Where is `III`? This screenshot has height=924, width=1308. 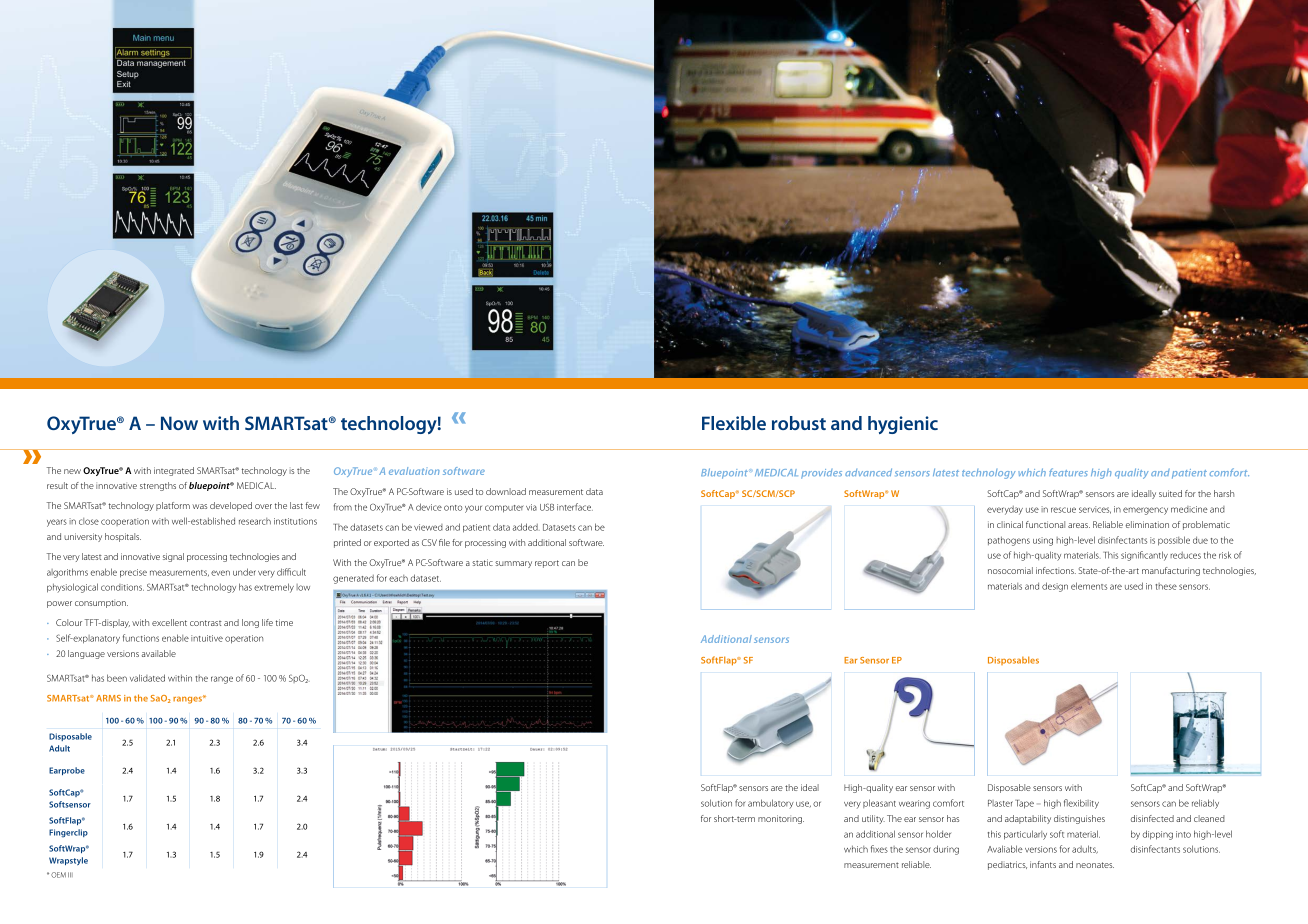
III is located at coordinates (70, 874).
